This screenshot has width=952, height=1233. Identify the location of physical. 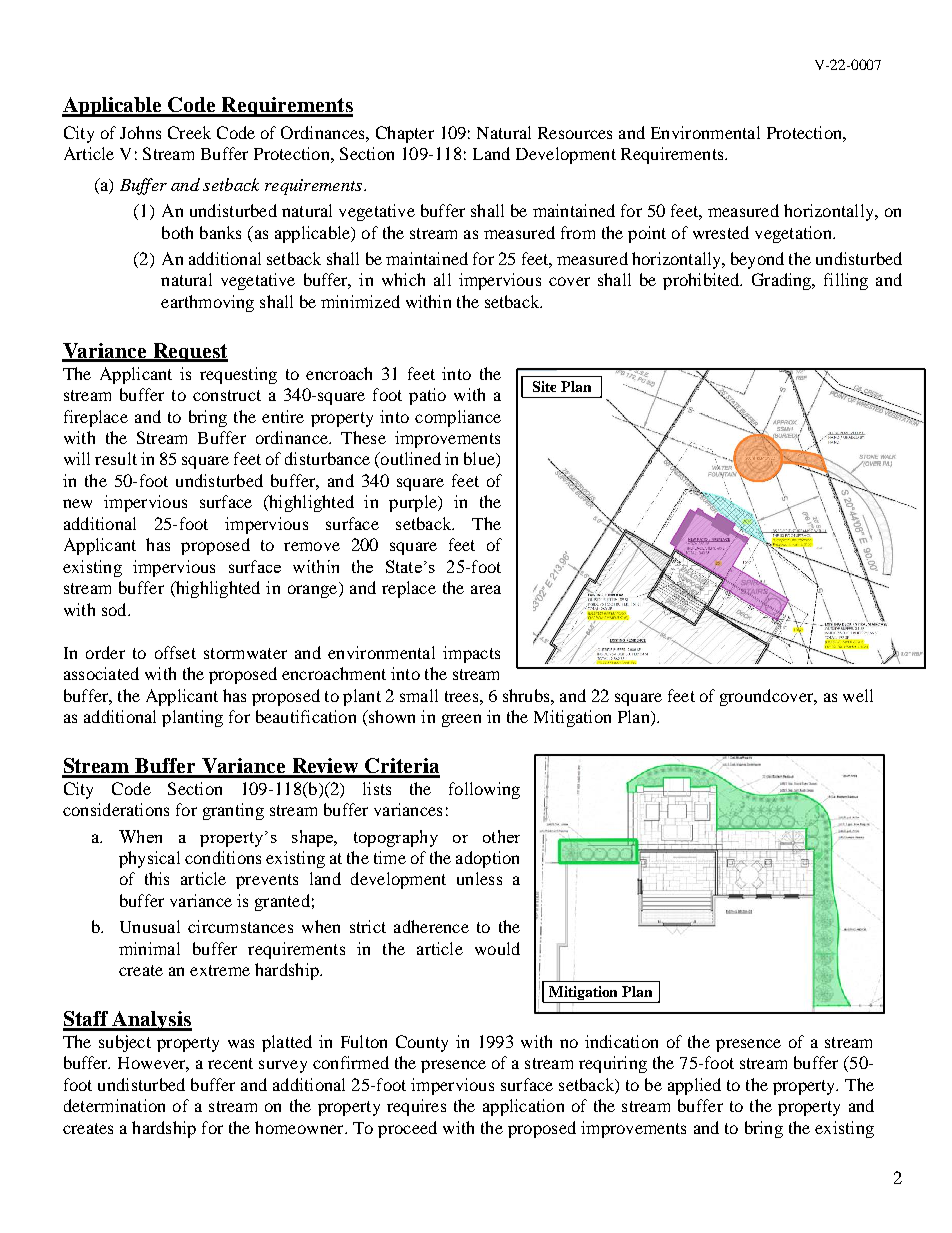
(149, 859).
